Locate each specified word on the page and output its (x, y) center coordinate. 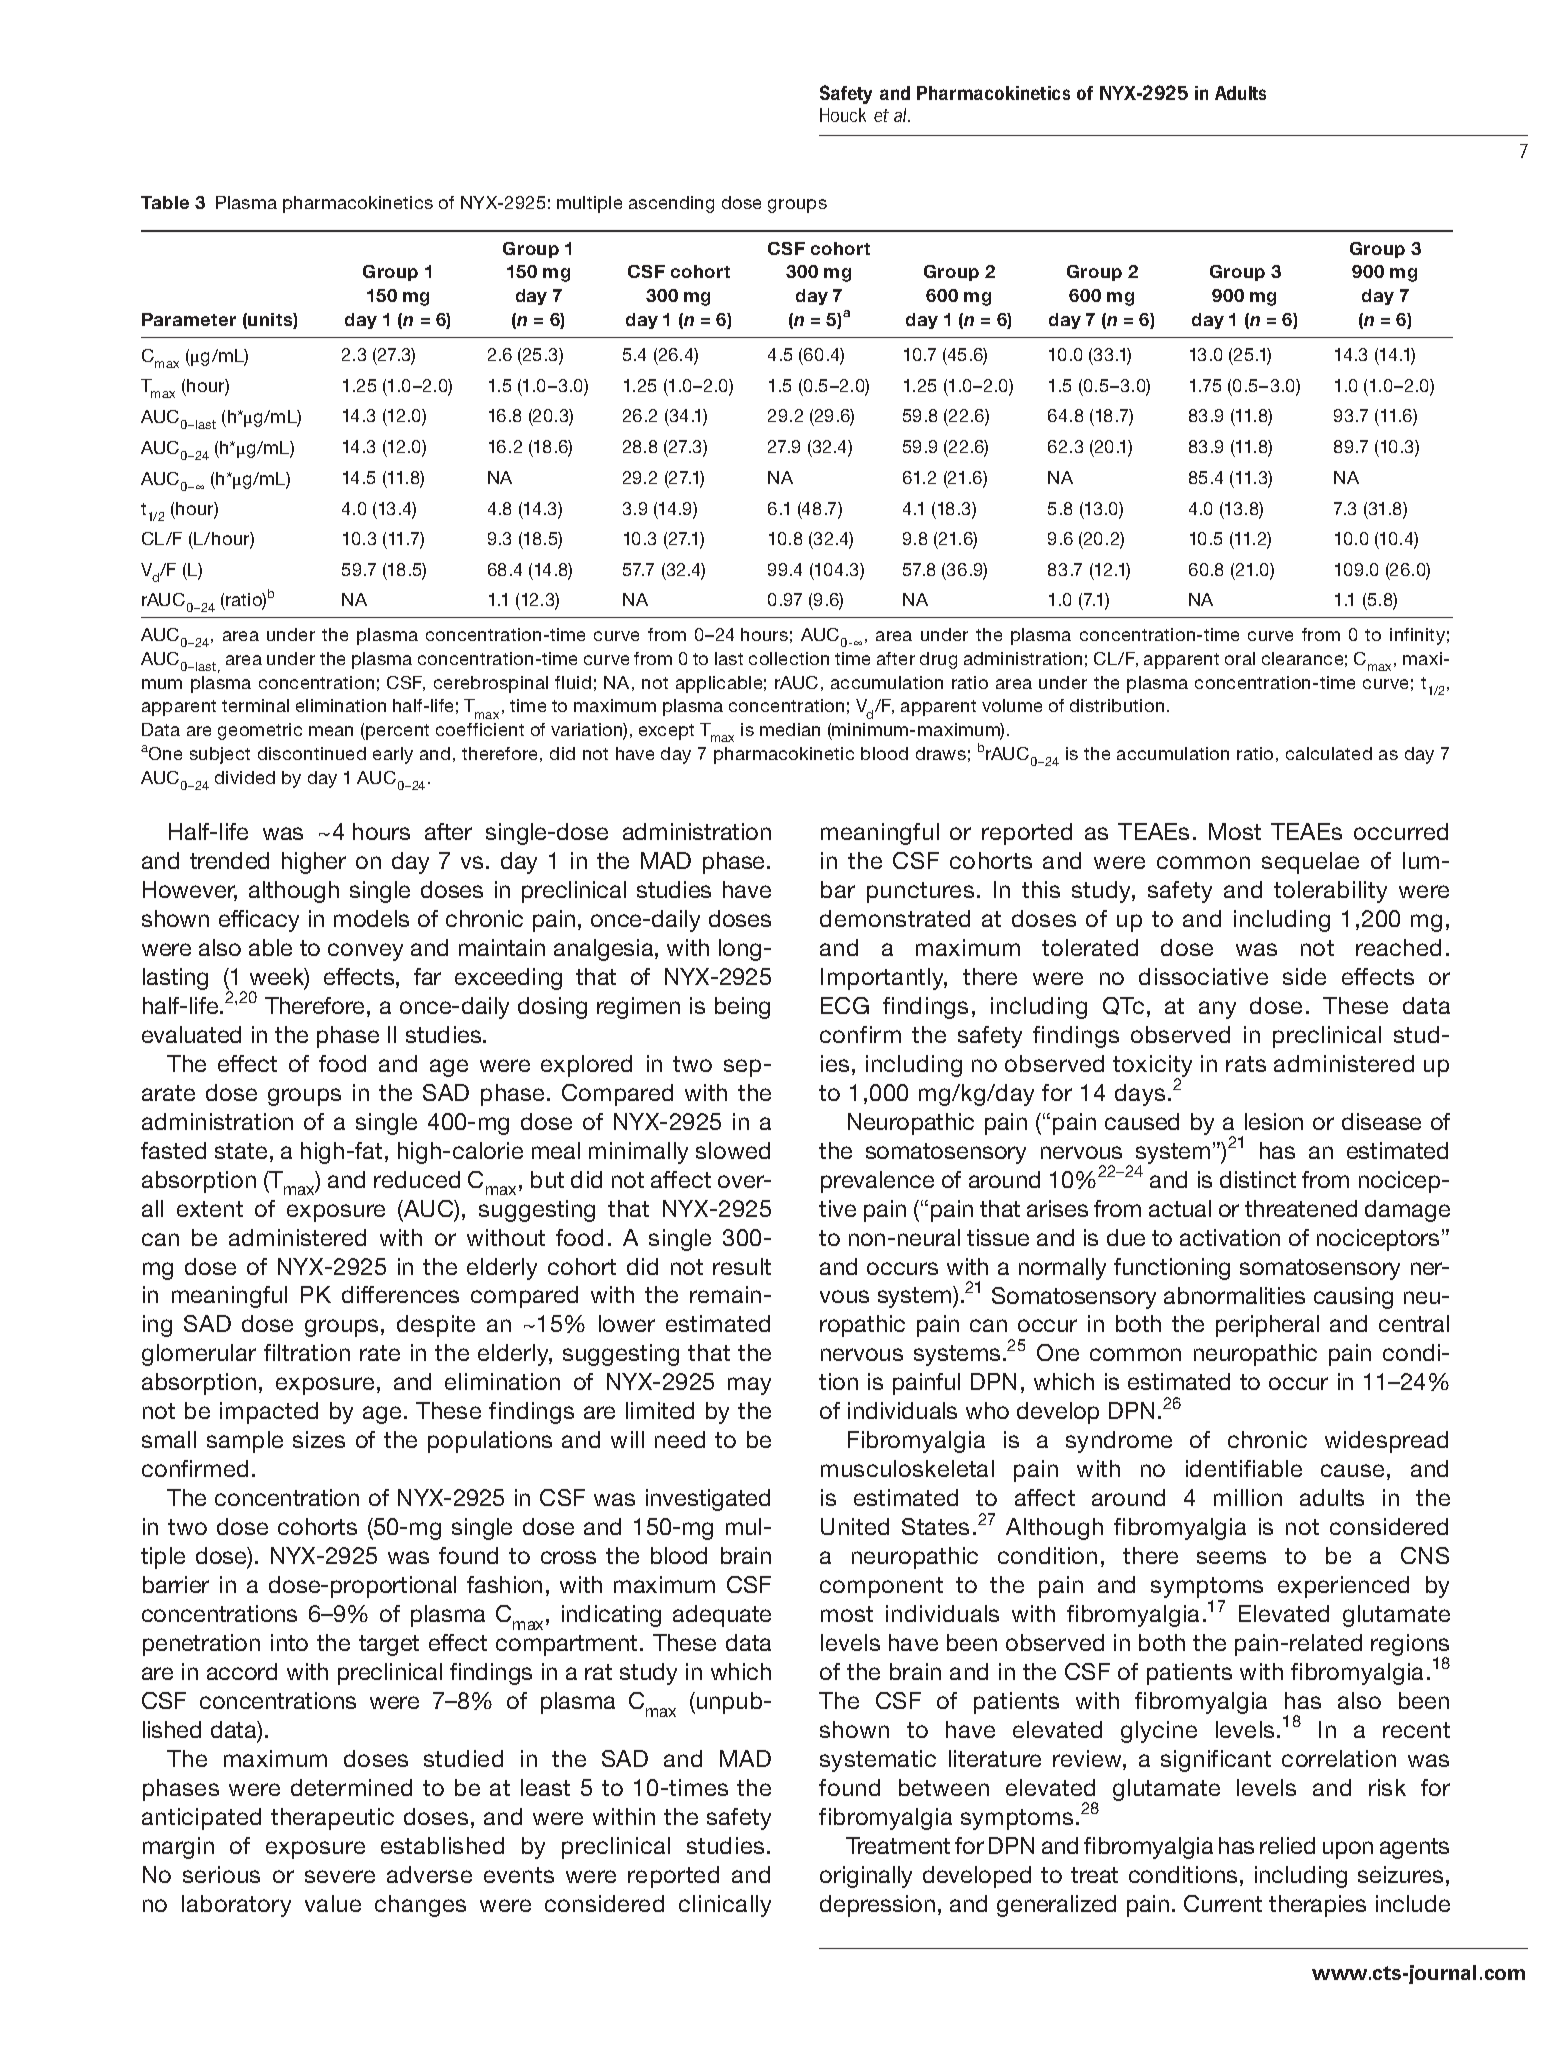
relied (1287, 1845)
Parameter (189, 319)
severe (340, 1876)
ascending (671, 204)
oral (1240, 658)
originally (866, 1877)
